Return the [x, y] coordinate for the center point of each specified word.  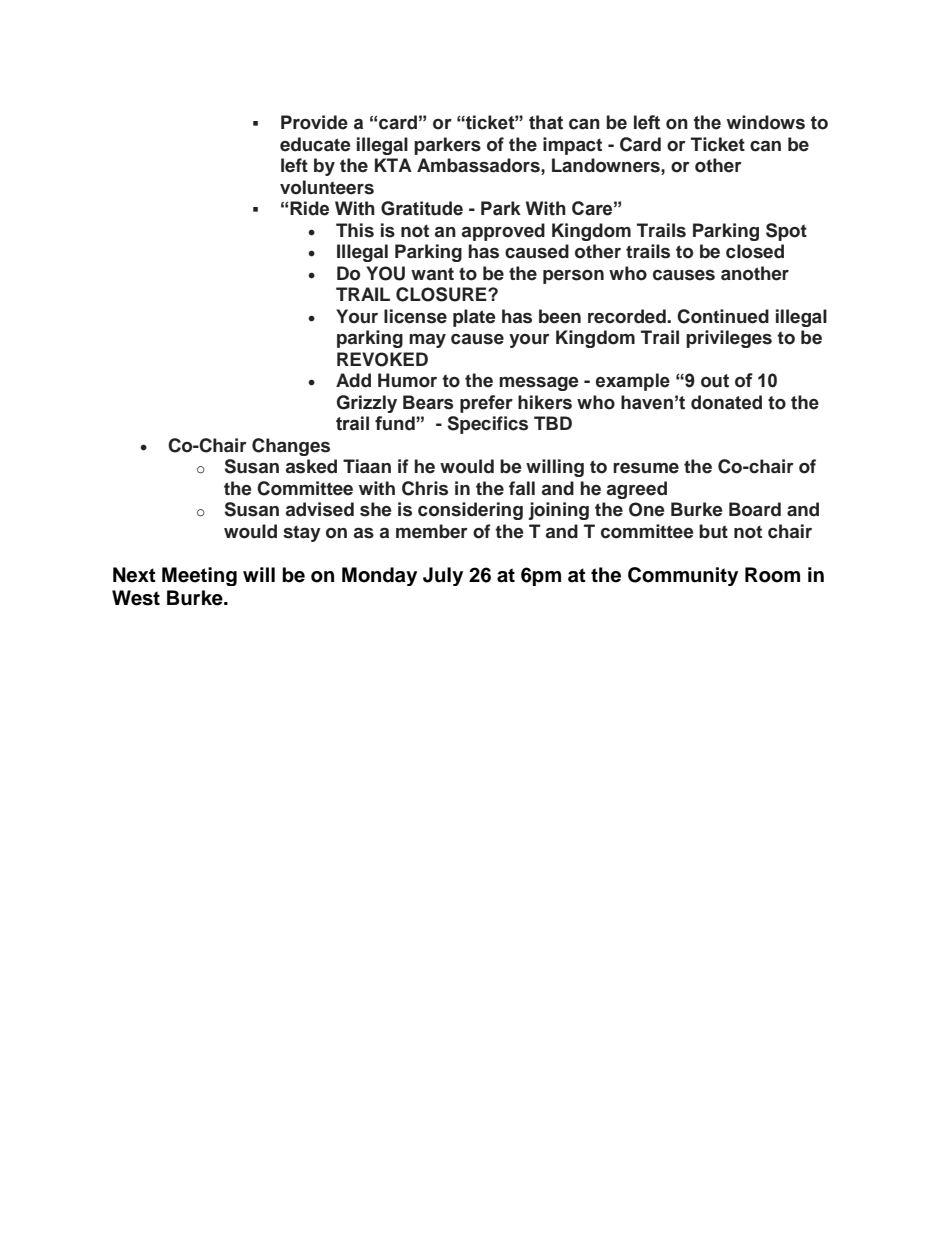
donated [726, 402]
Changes [291, 447]
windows [766, 122]
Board [755, 509]
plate [474, 318]
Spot [786, 232]
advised [320, 509]
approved [503, 232]
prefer [486, 404]
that [546, 122]
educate [315, 144]
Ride [309, 208]
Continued [723, 316]
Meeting [199, 576]
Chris [425, 488]
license [415, 316]
